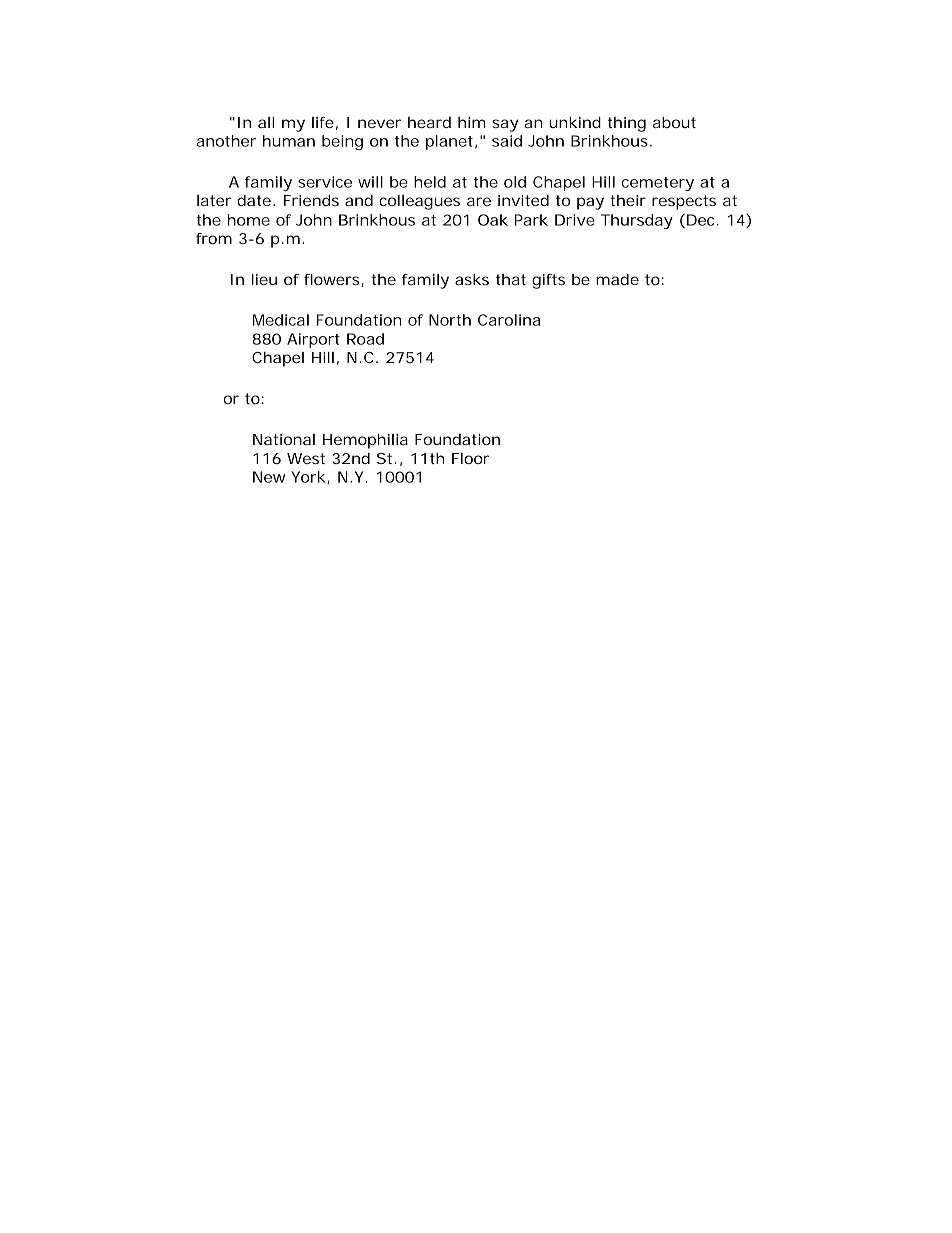  I want to click on are, so click(479, 201).
